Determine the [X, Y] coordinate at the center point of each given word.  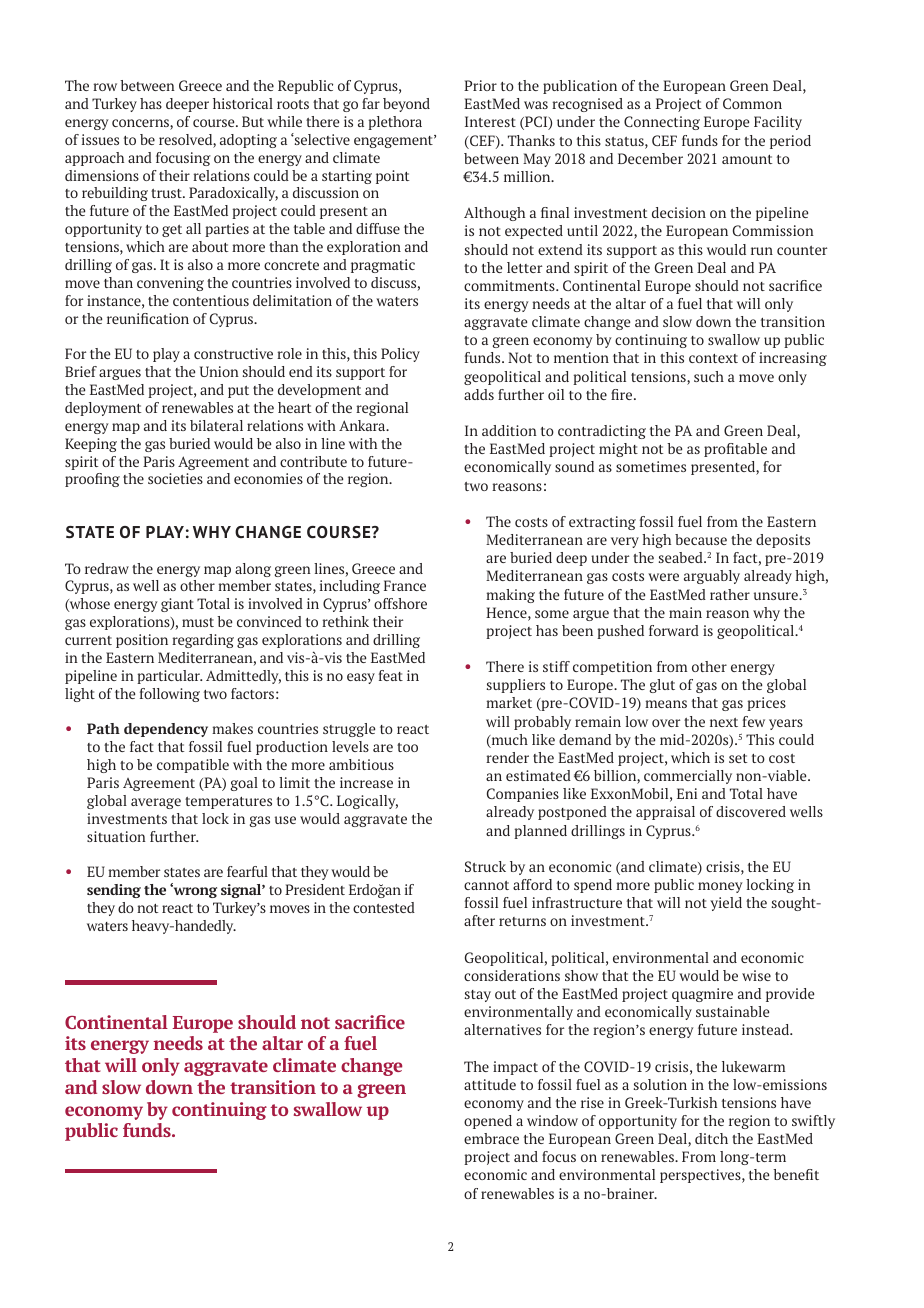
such [709, 376]
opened [488, 1122]
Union [219, 371]
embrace [491, 1138]
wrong [194, 891]
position [142, 641]
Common [752, 103]
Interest [490, 121]
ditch [711, 1138]
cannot [486, 885]
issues [100, 139]
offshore [400, 603]
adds [479, 394]
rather [730, 594]
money [720, 887]
